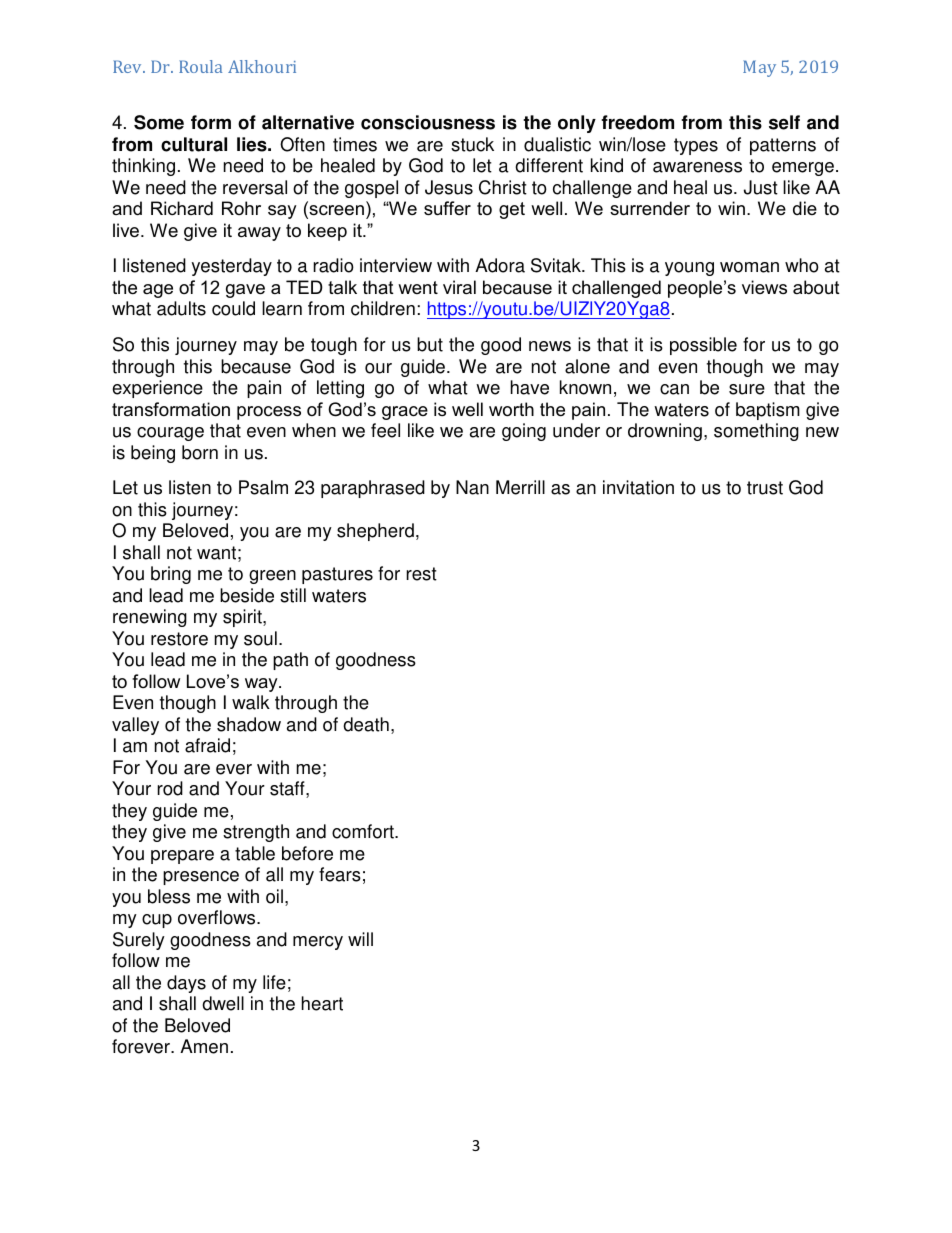  I want to click on stuck, so click(472, 144).
